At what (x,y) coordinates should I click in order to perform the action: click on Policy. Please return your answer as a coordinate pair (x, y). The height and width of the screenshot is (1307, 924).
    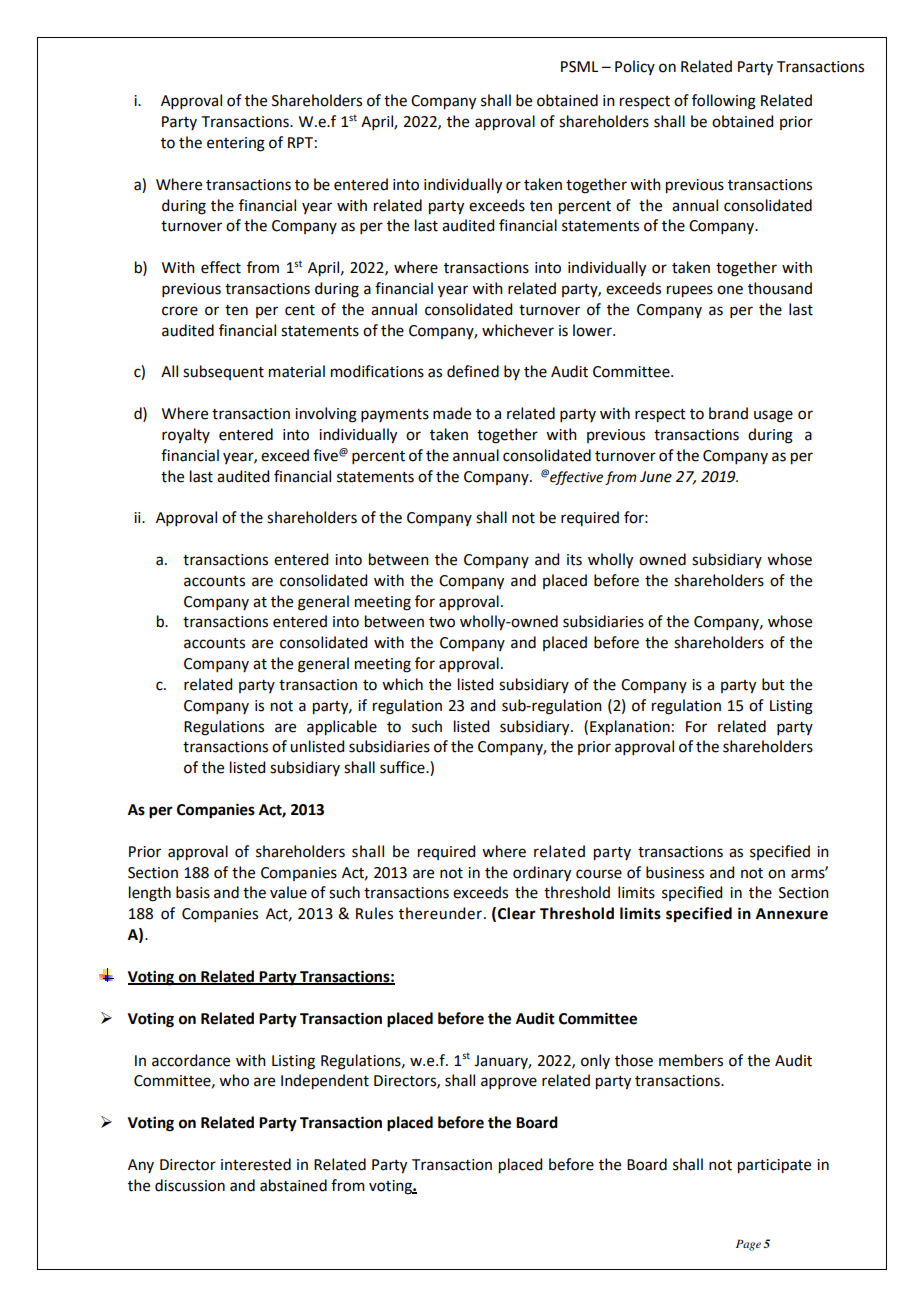
    Looking at the image, I should click on (635, 67).
